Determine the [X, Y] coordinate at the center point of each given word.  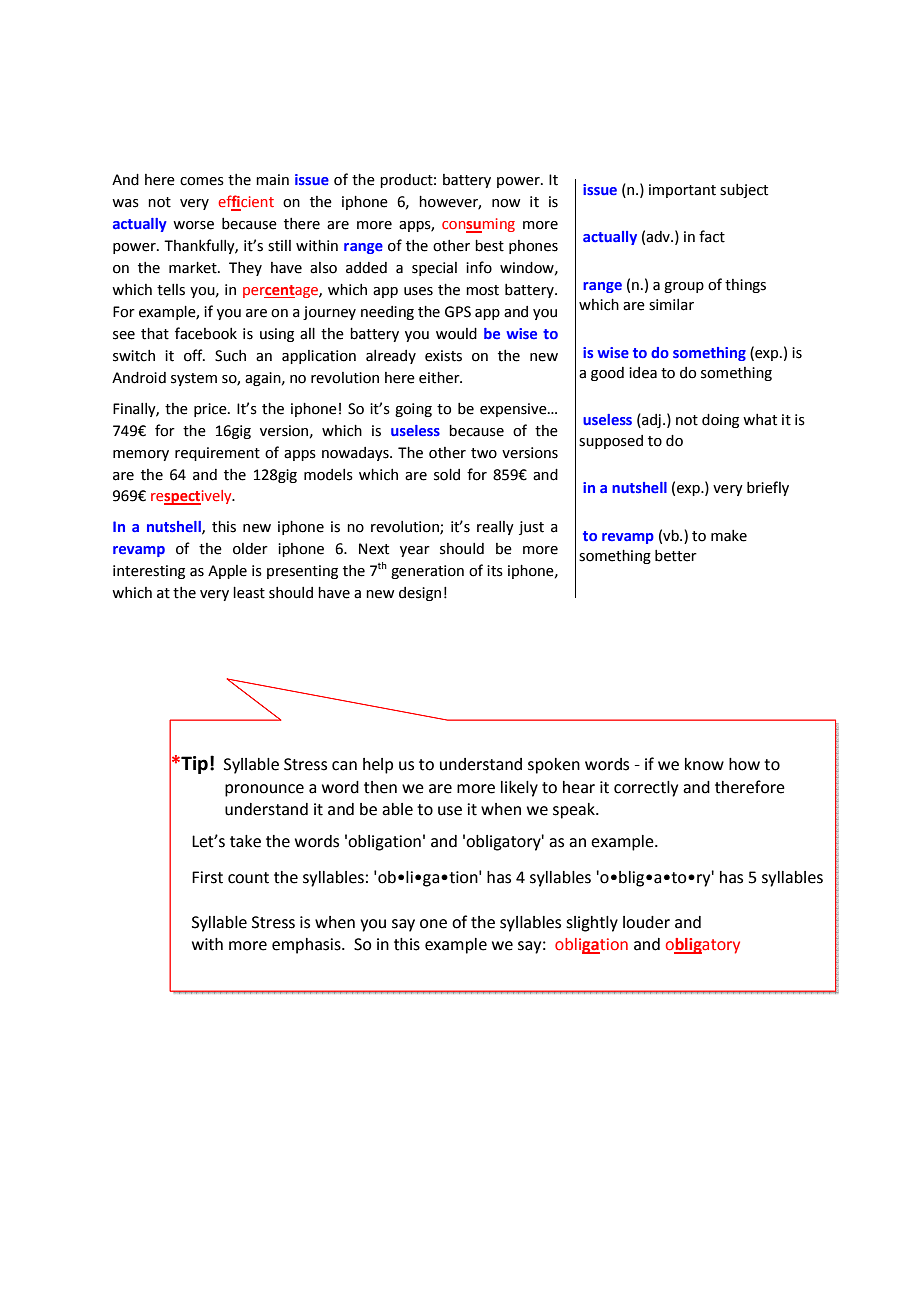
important [682, 191]
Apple [227, 572]
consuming [478, 225]
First [207, 877]
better [676, 556]
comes [202, 181]
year [415, 551]
